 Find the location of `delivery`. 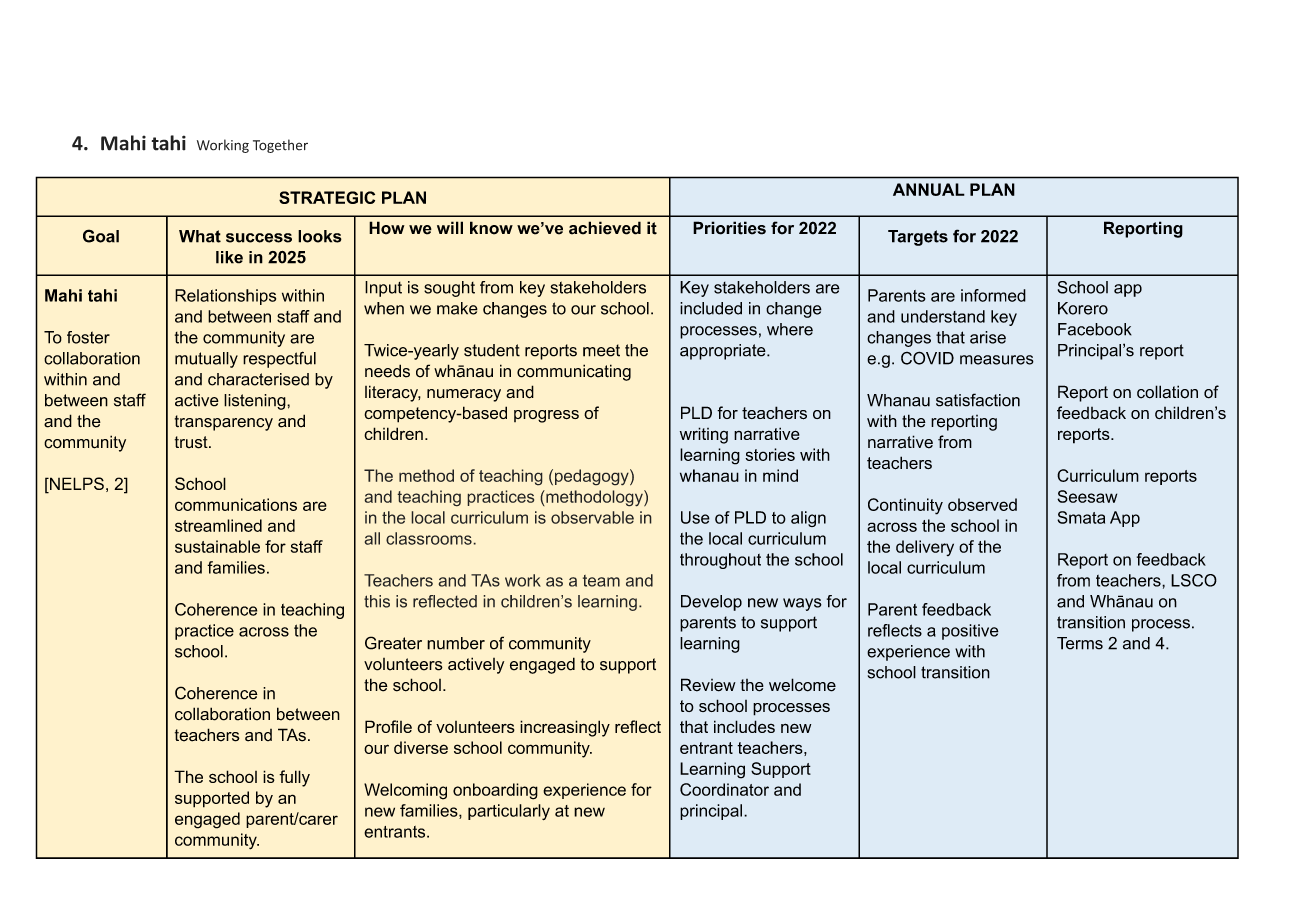

delivery is located at coordinates (925, 548).
